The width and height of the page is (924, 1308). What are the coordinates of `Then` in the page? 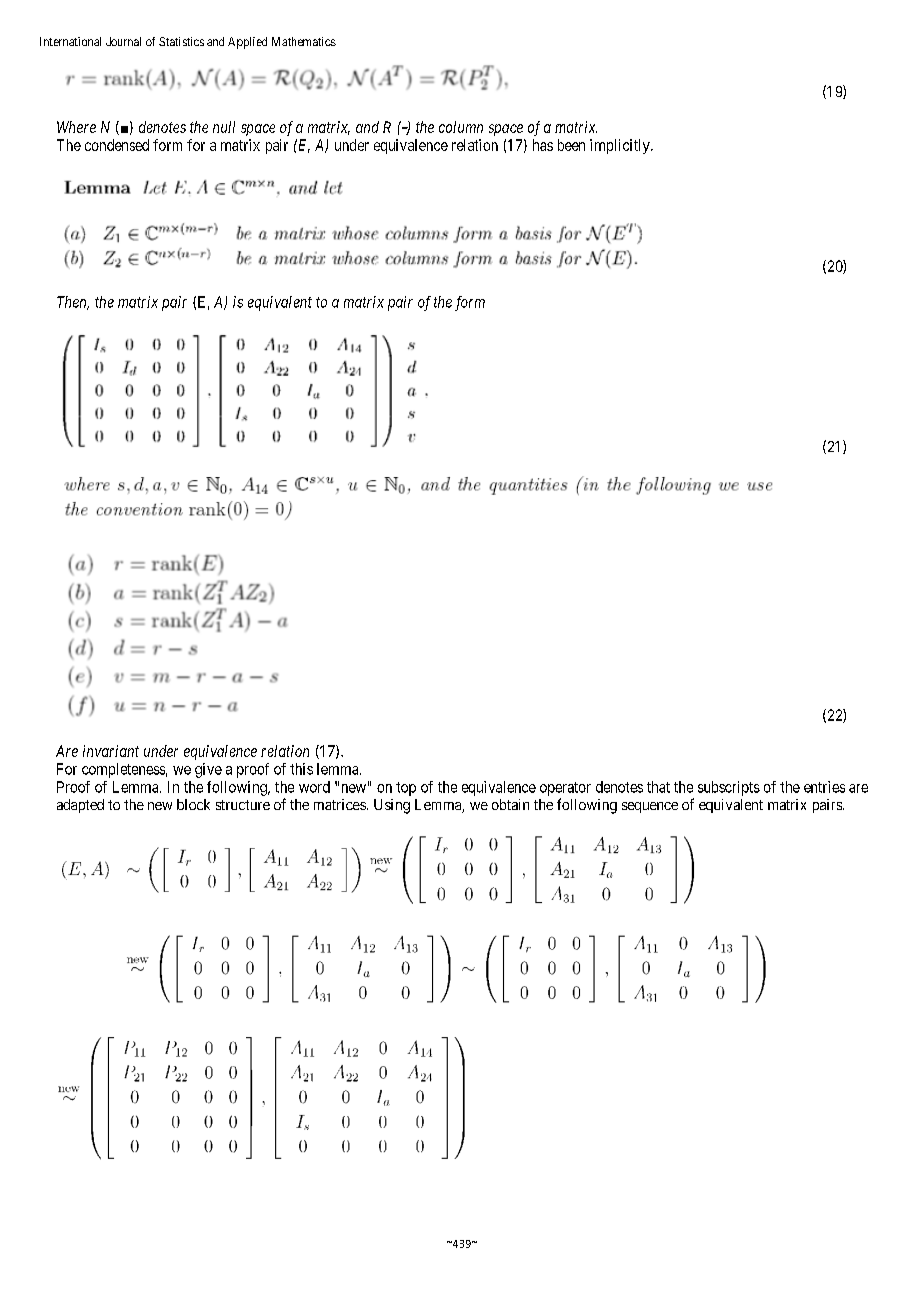 It's located at (73, 303).
